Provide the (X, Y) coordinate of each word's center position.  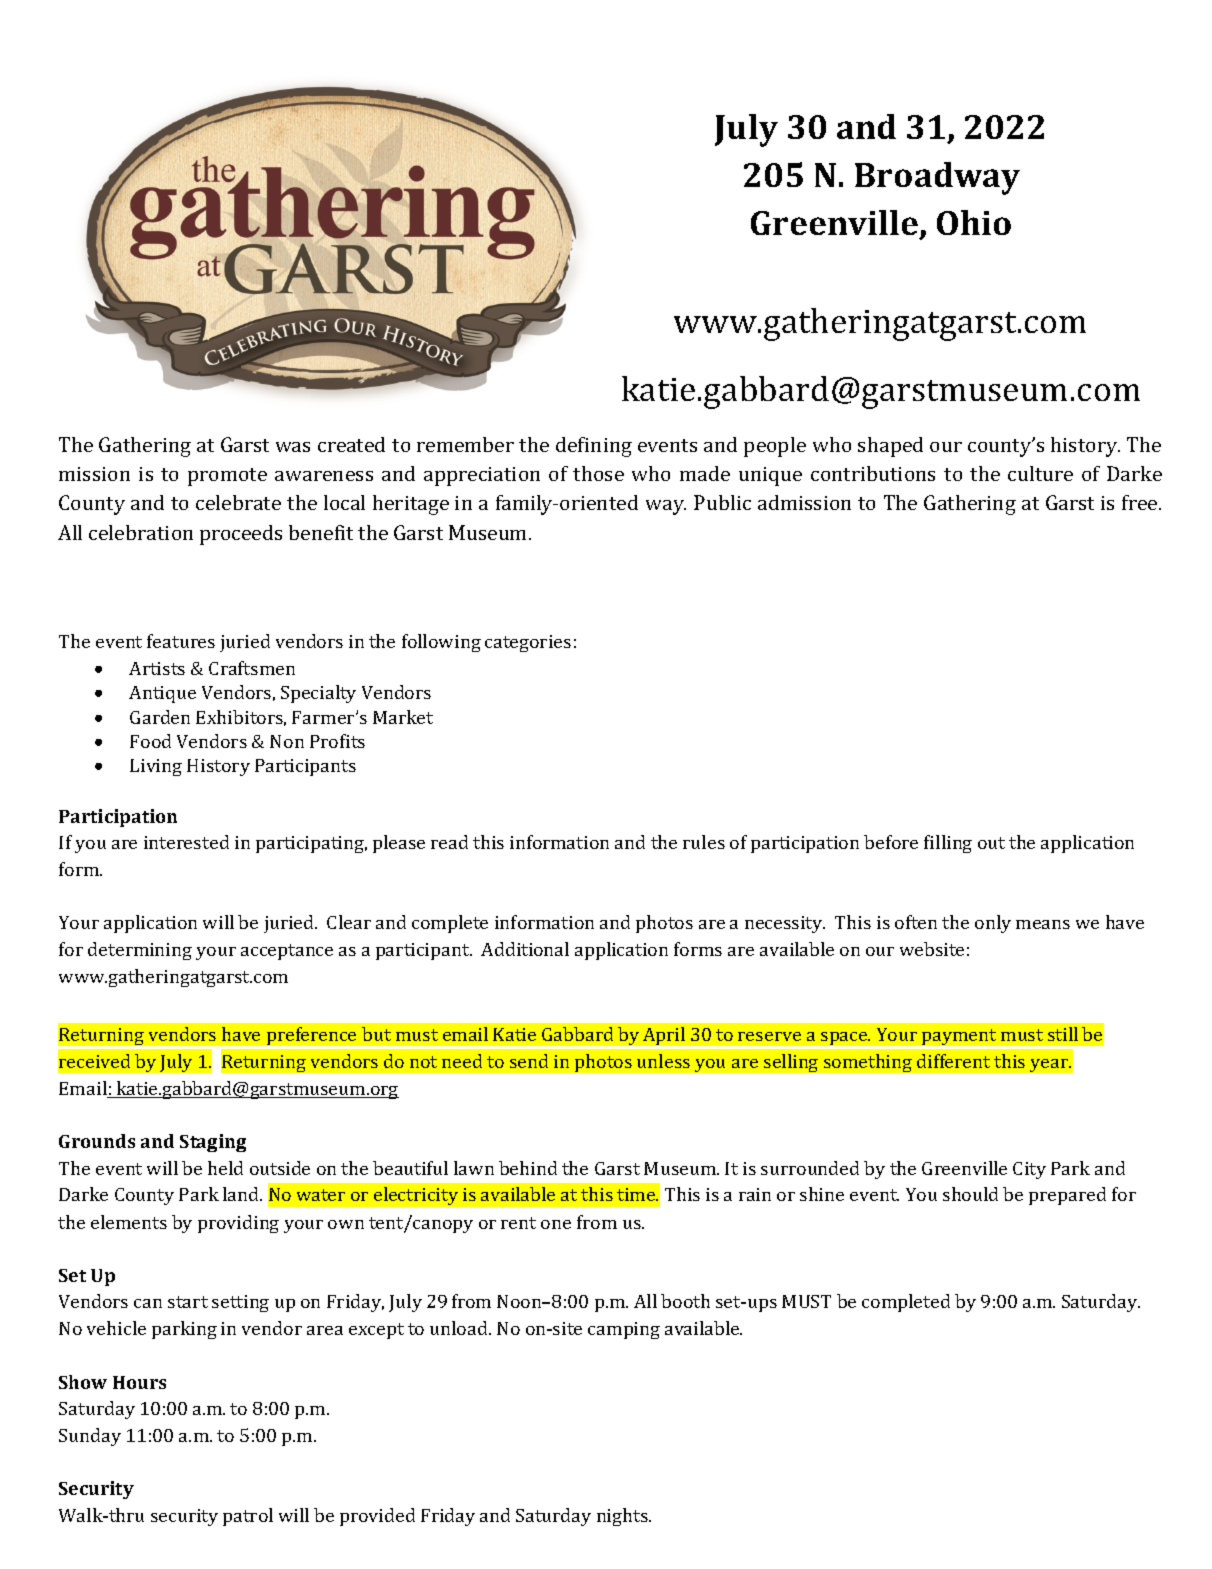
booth (685, 1301)
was (293, 447)
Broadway (937, 178)
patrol (248, 1517)
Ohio (974, 222)
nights (623, 1517)
